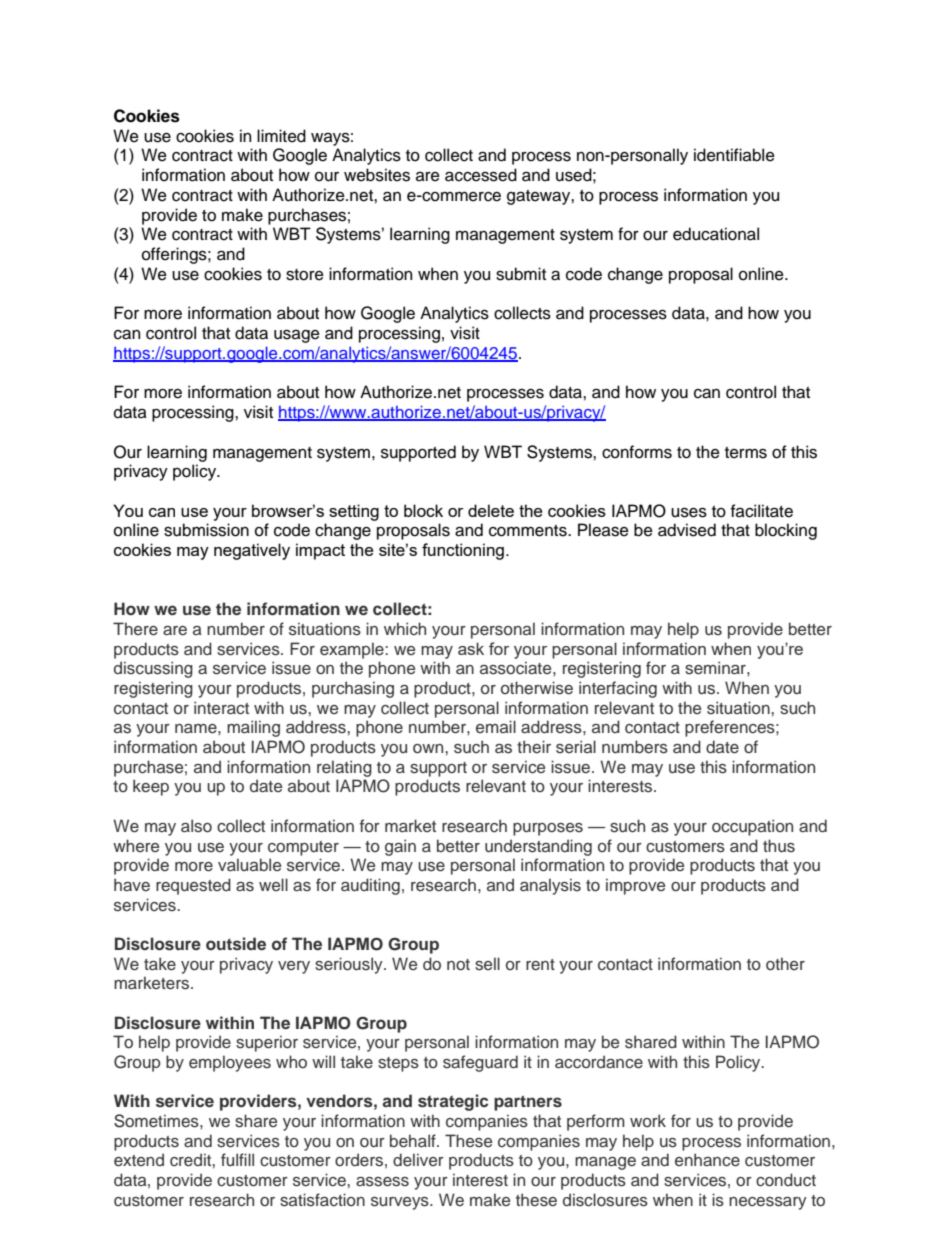 Image resolution: width=952 pixels, height=1233 pixels. I want to click on delete, so click(491, 510).
